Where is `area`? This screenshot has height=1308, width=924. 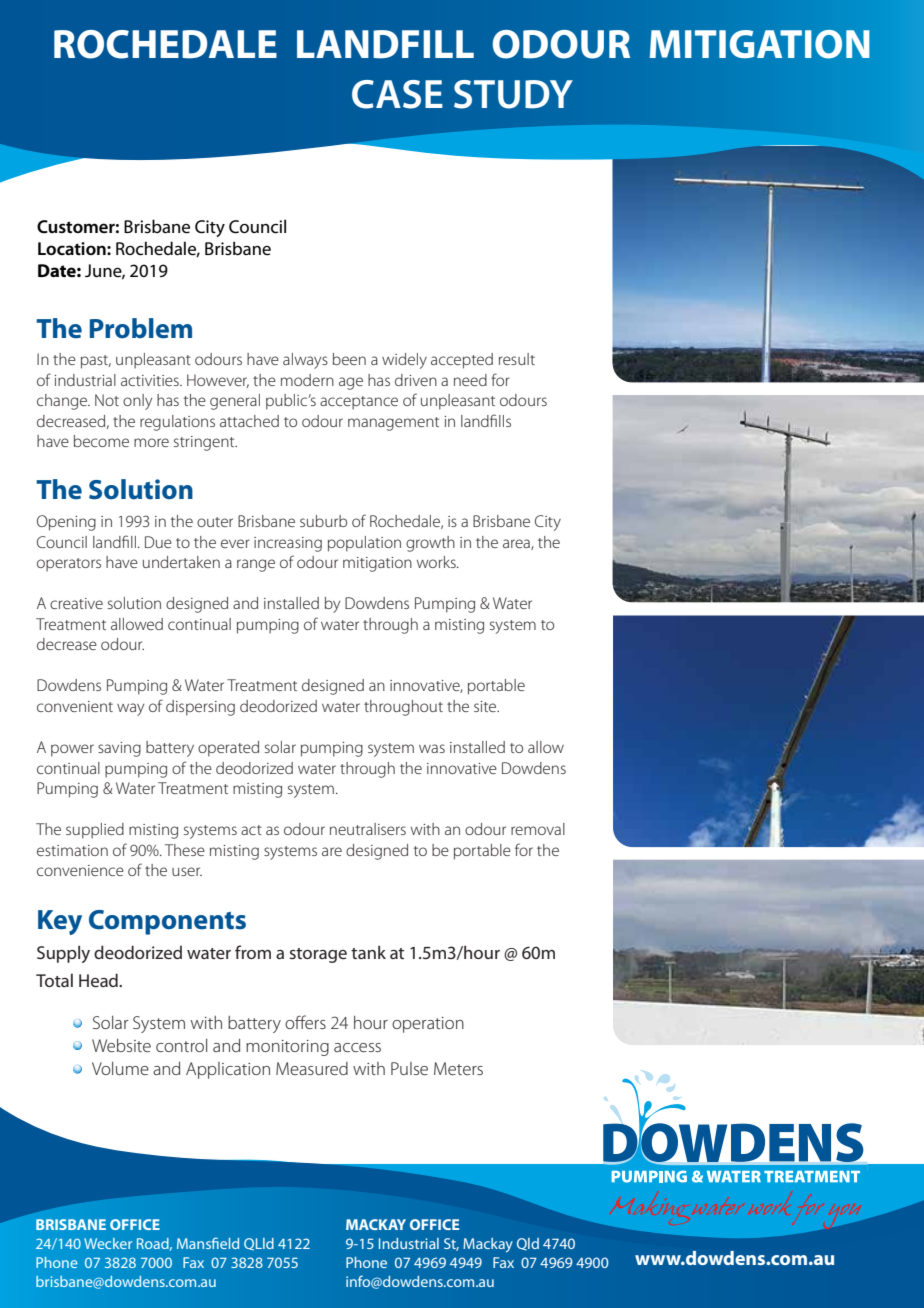
area is located at coordinates (517, 544).
